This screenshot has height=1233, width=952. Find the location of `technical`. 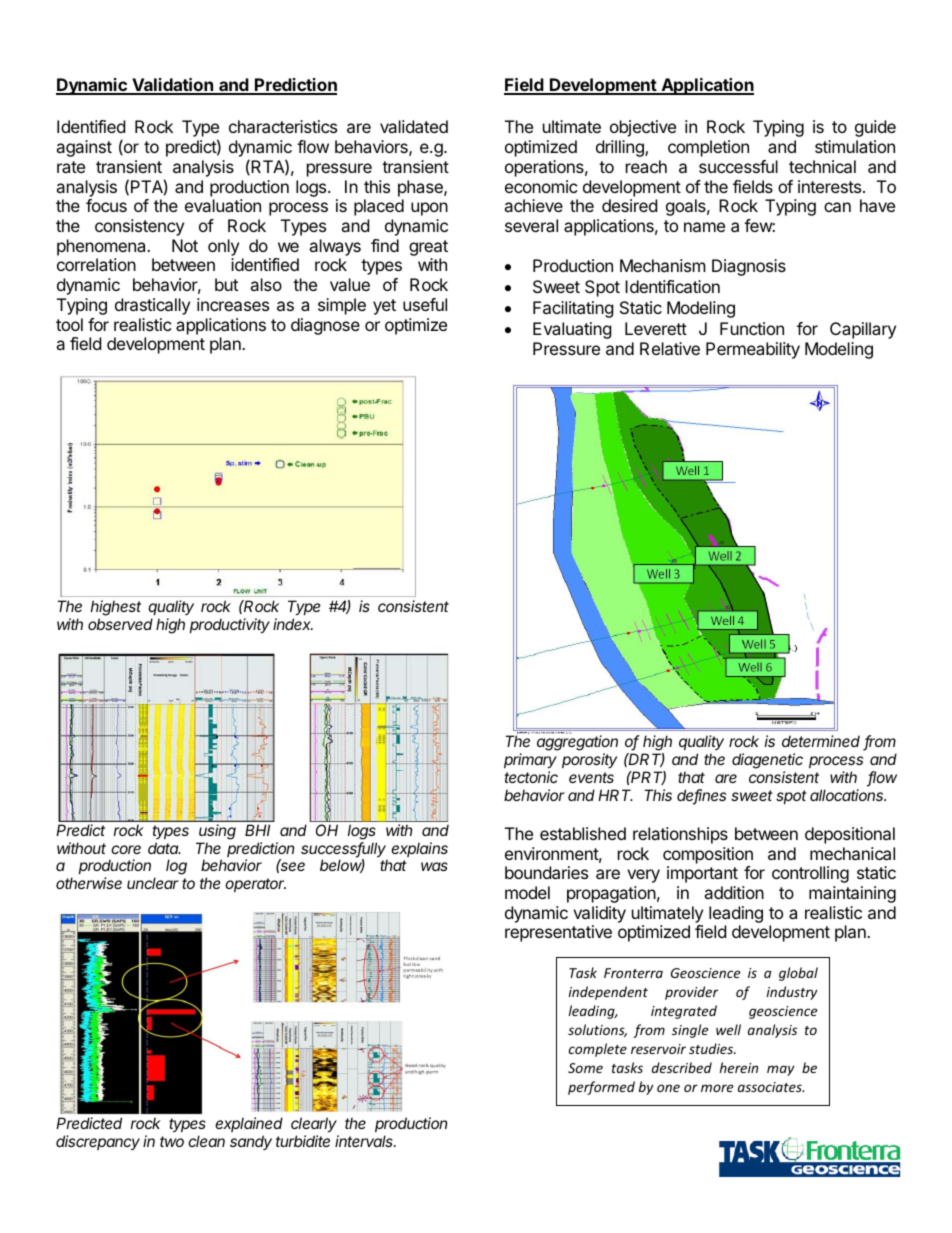

technical is located at coordinates (822, 166).
